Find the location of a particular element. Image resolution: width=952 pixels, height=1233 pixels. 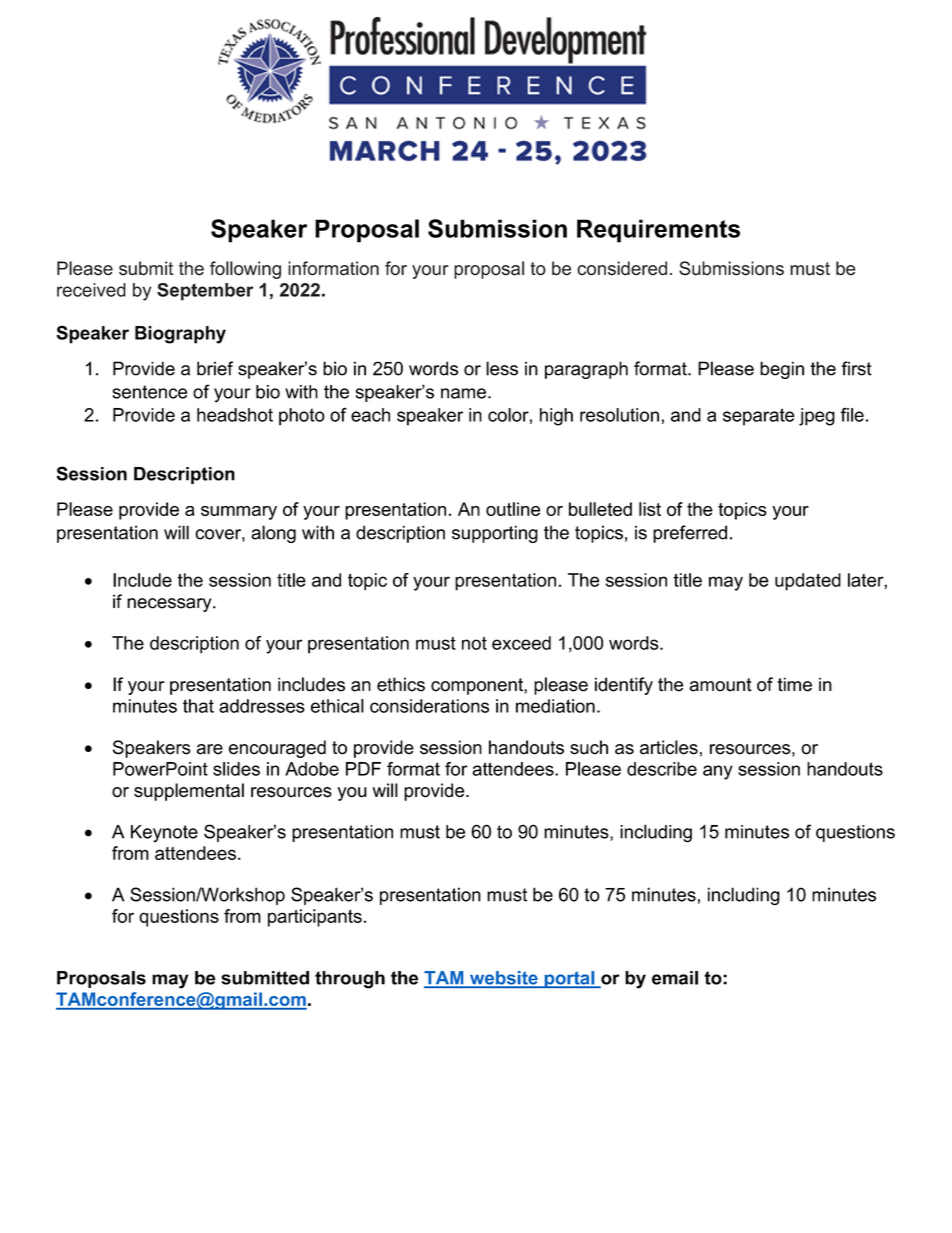

necessary is located at coordinates (170, 605).
